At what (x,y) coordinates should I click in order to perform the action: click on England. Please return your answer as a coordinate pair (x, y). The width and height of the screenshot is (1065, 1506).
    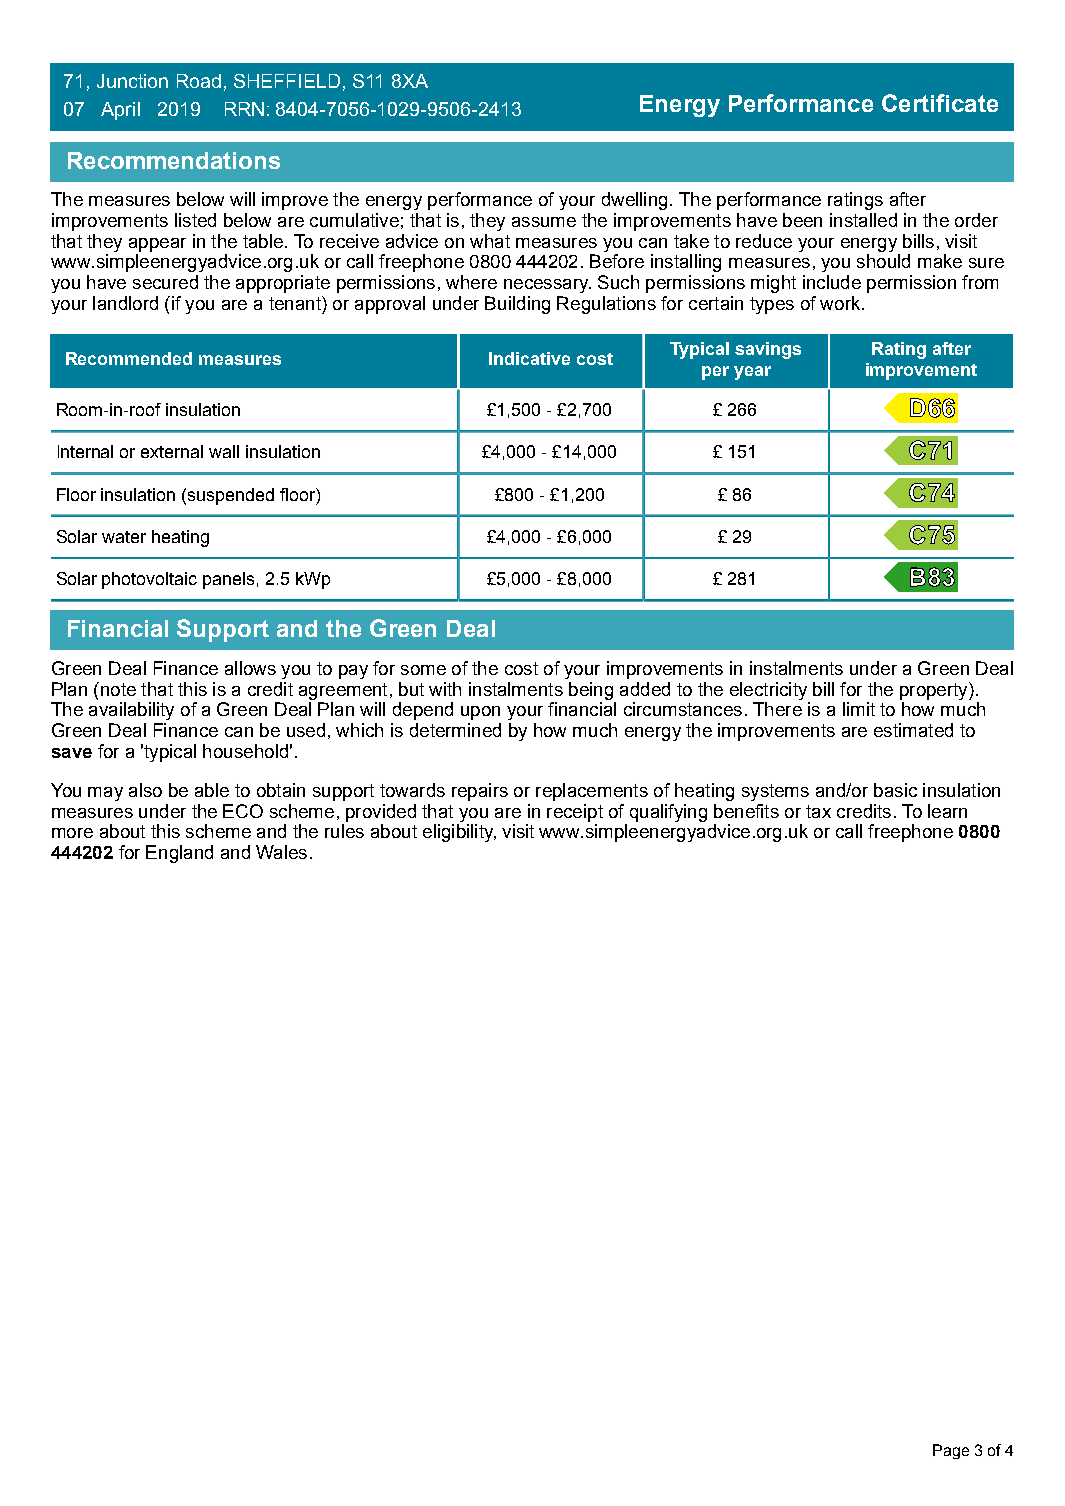
    Looking at the image, I should click on (179, 854).
